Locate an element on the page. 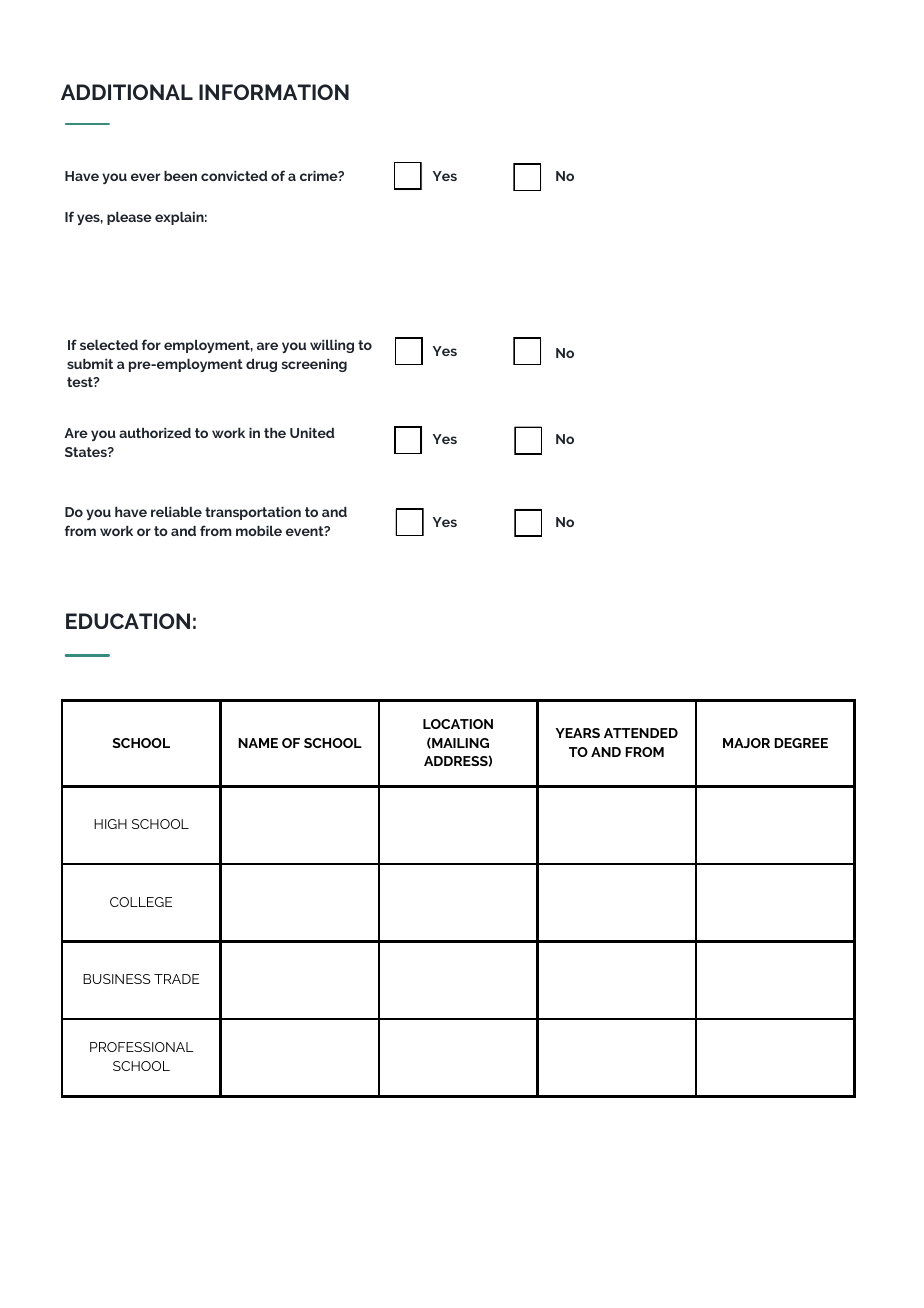 The image size is (924, 1308). convicted is located at coordinates (234, 176).
